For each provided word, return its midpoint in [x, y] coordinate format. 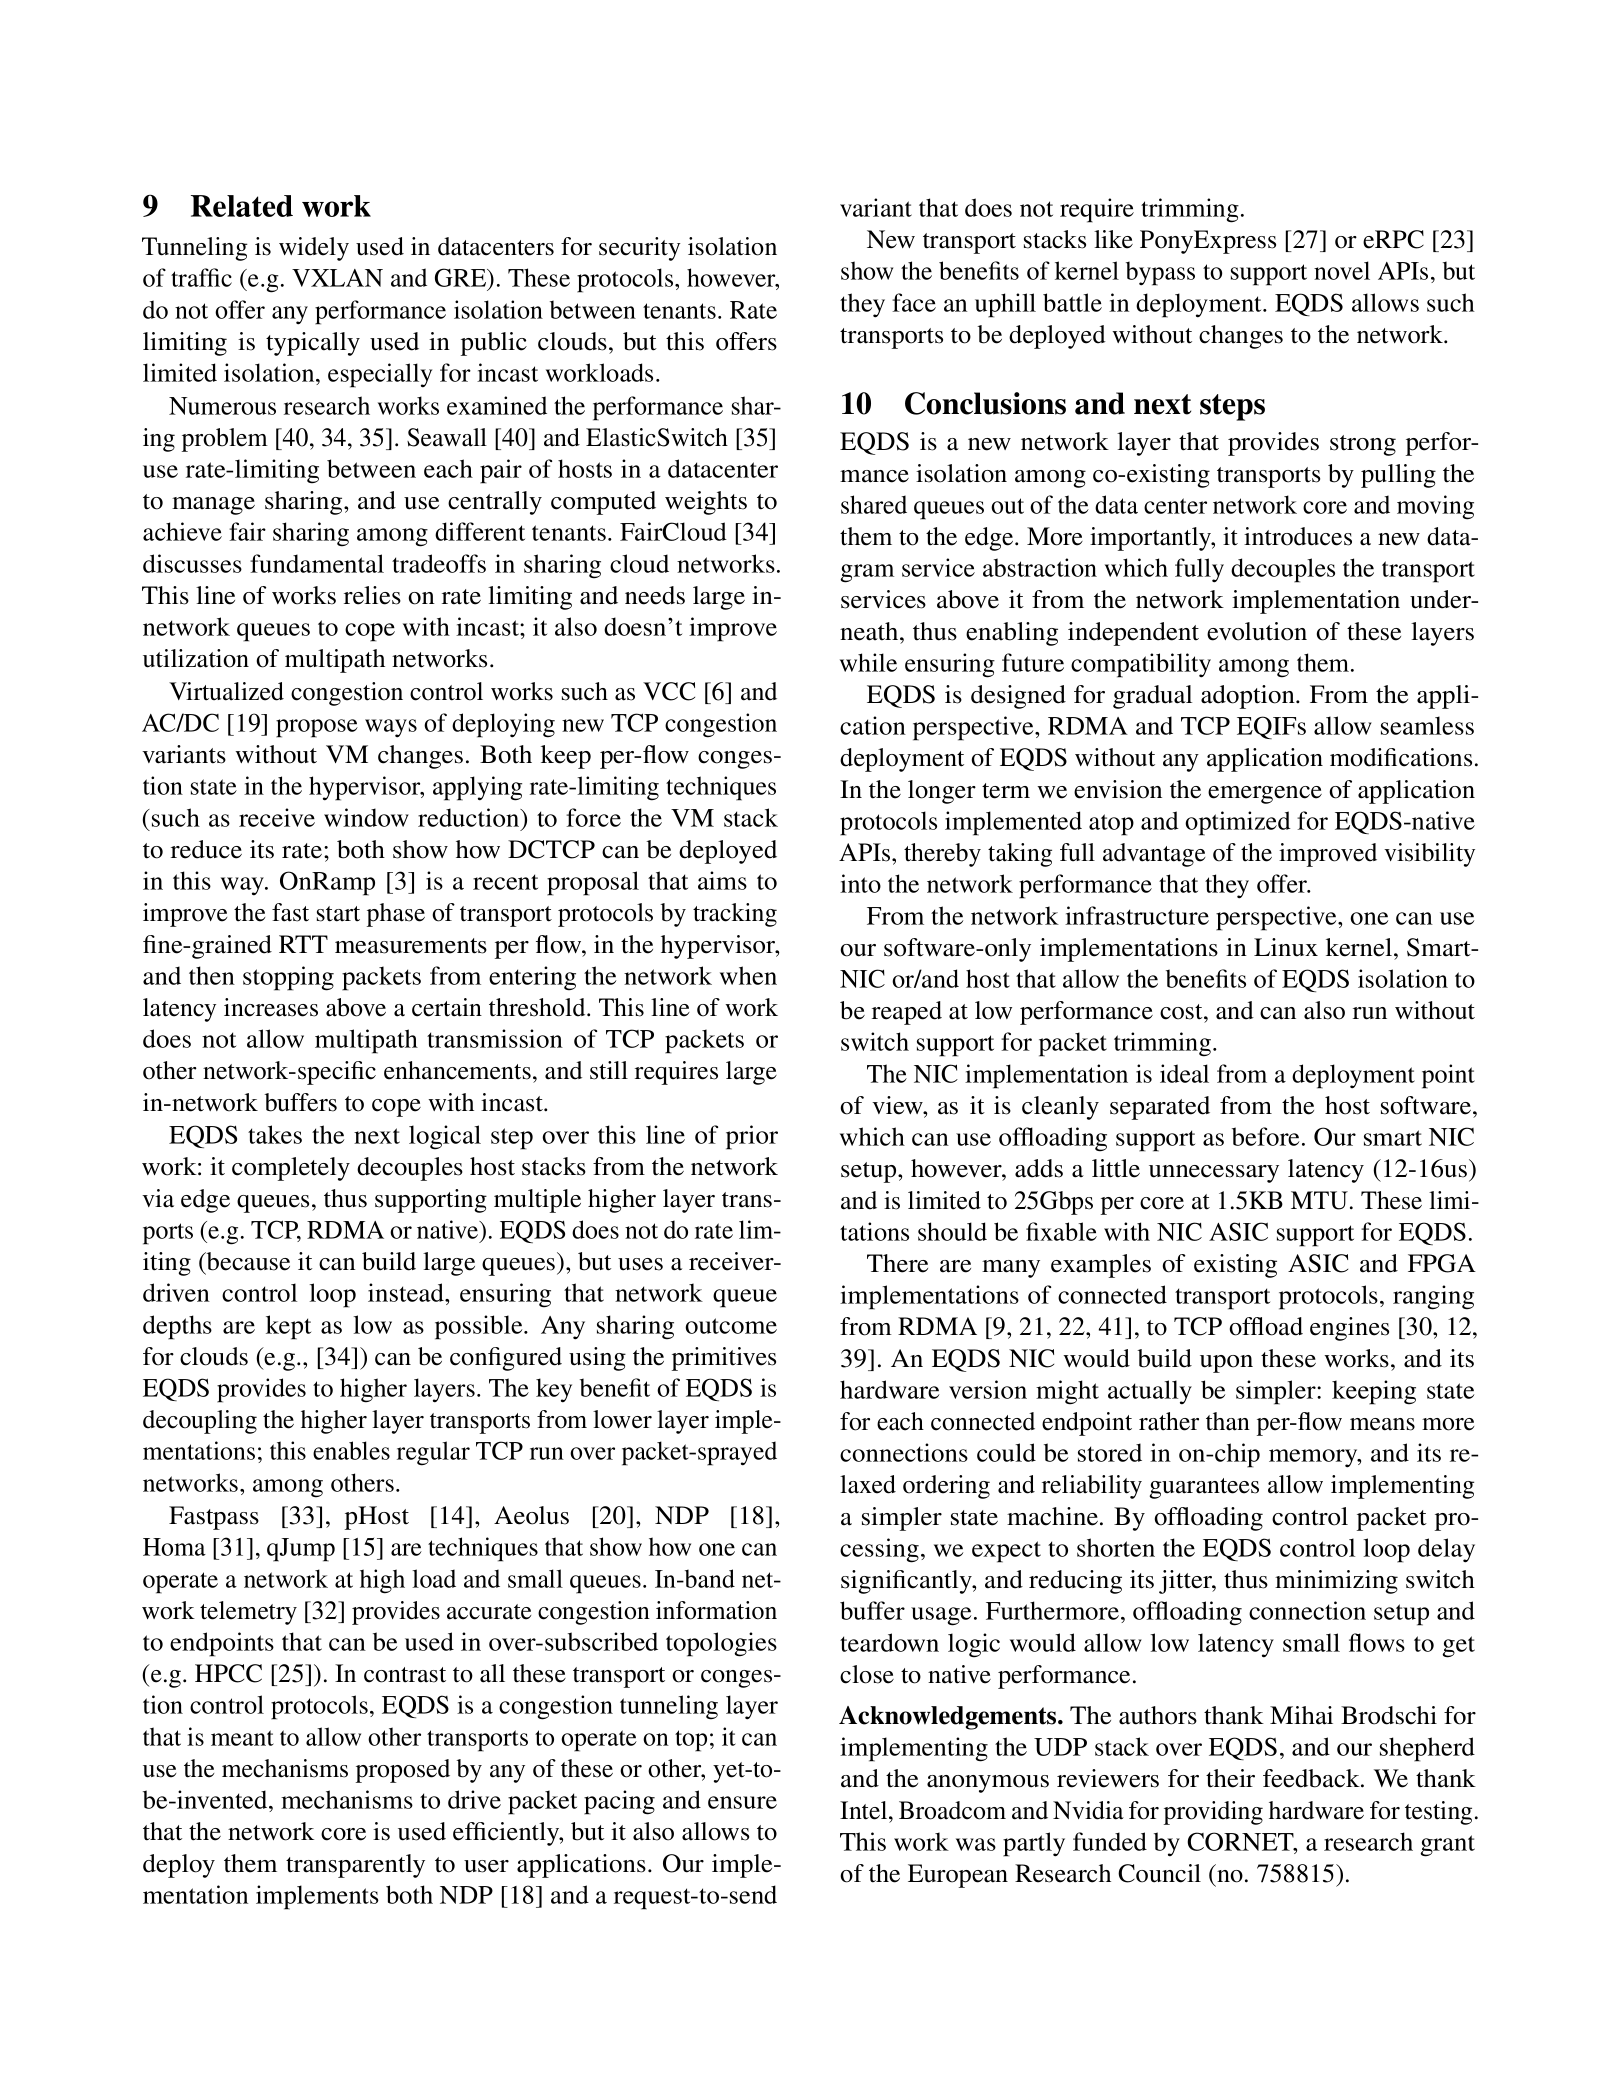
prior [752, 1137]
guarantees [1204, 1488]
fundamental [317, 563]
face [914, 302]
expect [1006, 1552]
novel [1342, 270]
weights [706, 503]
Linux [1286, 947]
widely [314, 249]
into [860, 883]
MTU [1319, 1200]
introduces [1298, 536]
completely [291, 1169]
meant [242, 1738]
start [338, 914]
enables [351, 1450]
